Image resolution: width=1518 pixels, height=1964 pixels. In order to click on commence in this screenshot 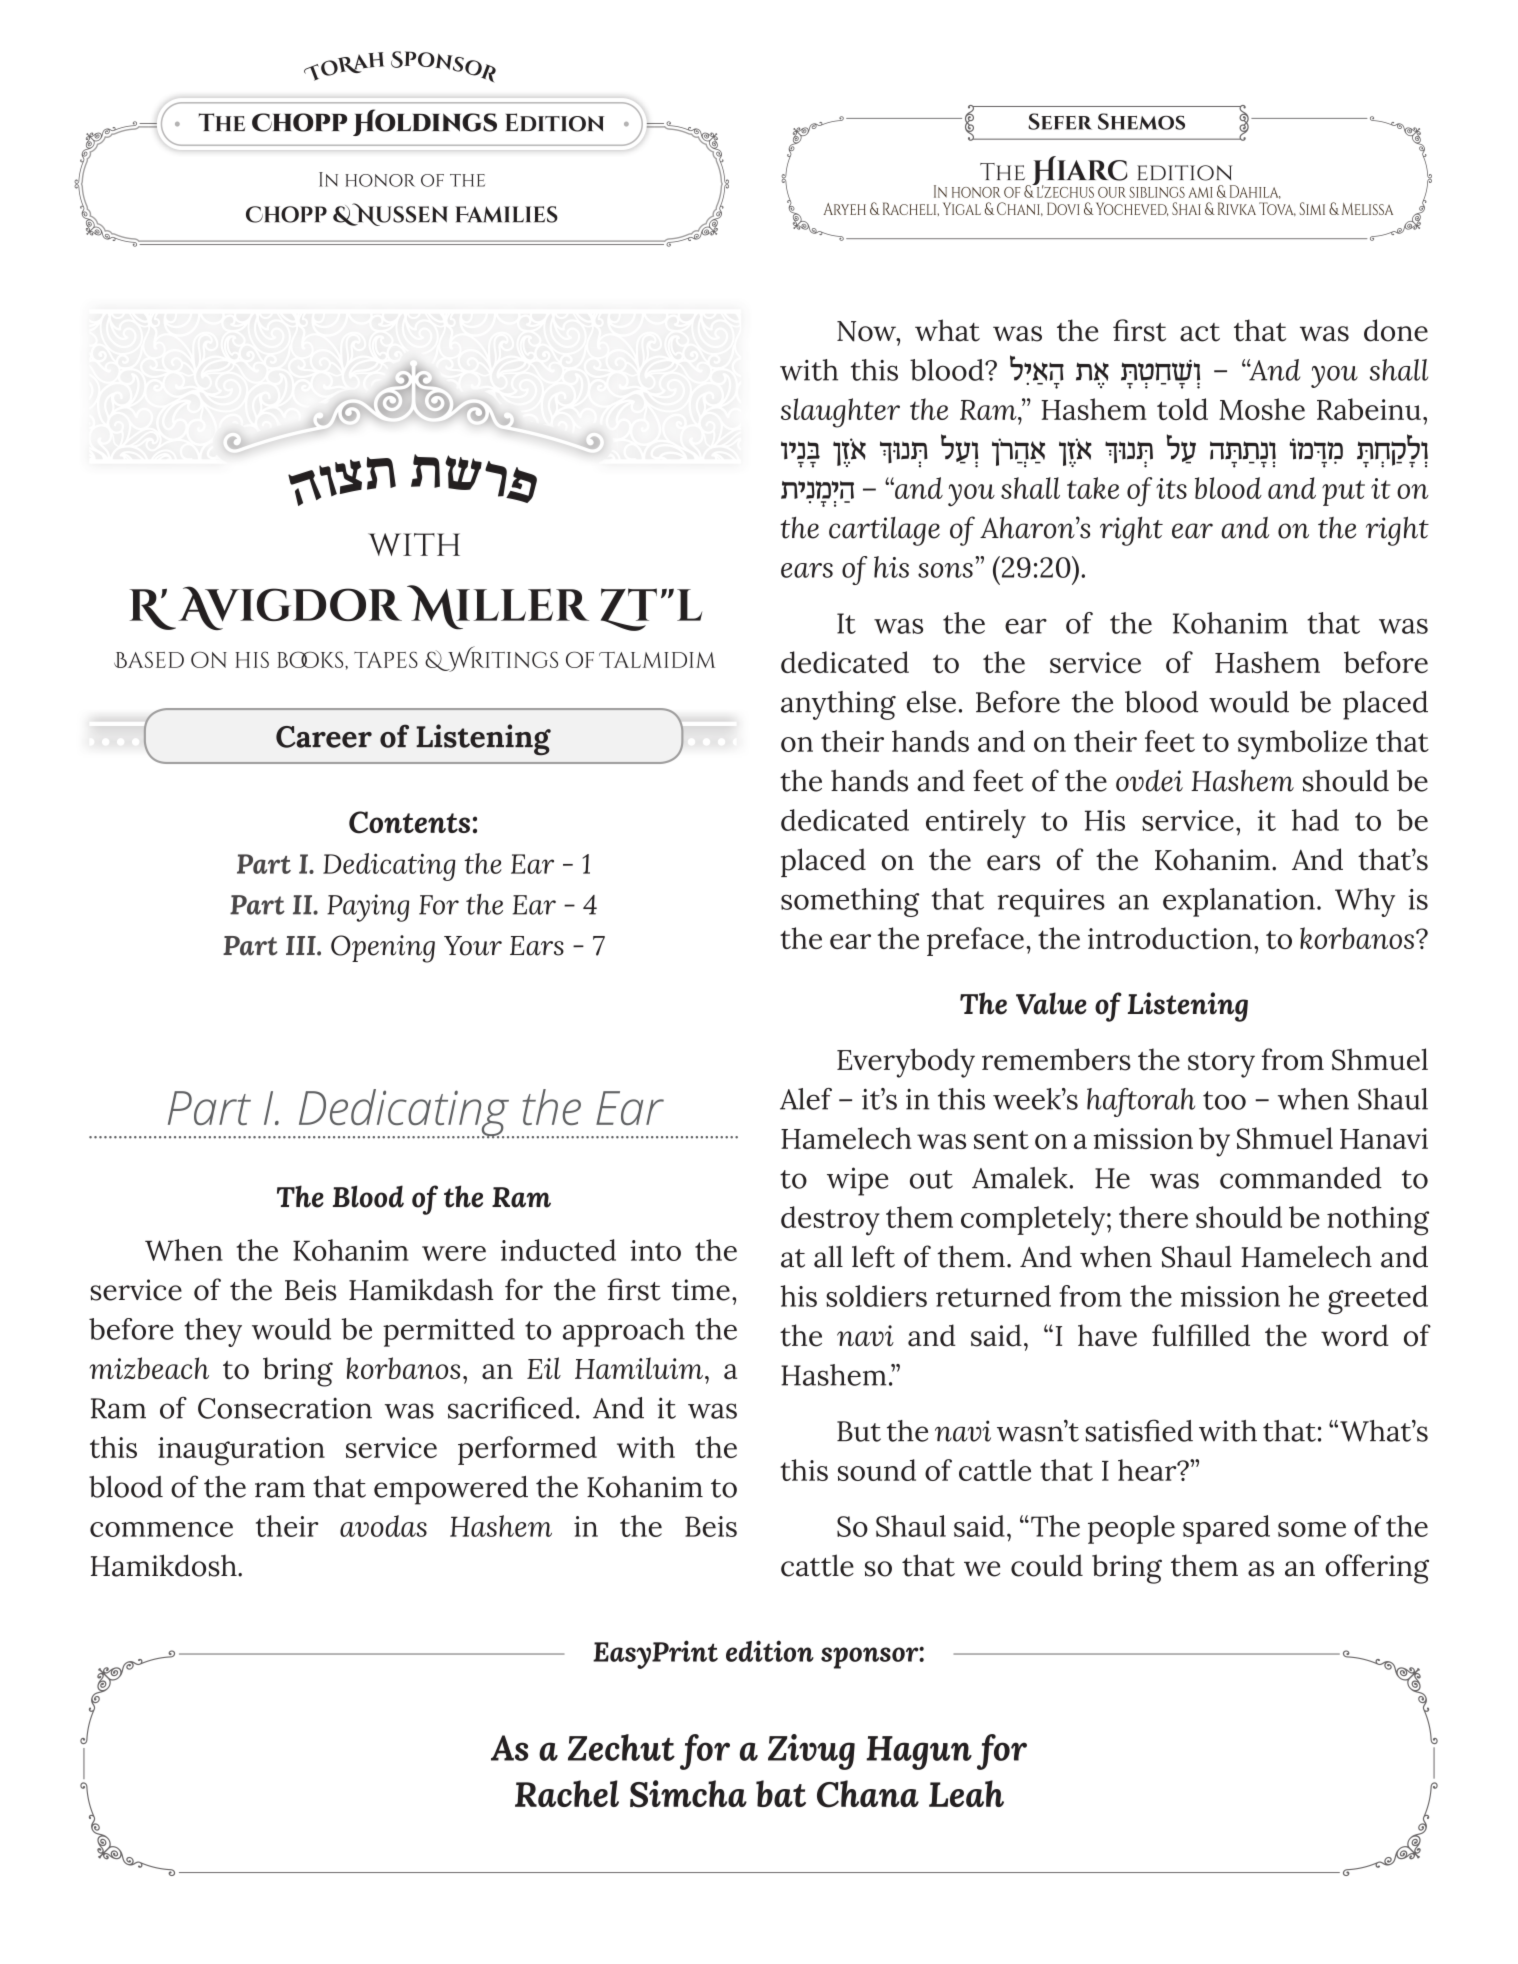, I will do `click(161, 1529)`.
